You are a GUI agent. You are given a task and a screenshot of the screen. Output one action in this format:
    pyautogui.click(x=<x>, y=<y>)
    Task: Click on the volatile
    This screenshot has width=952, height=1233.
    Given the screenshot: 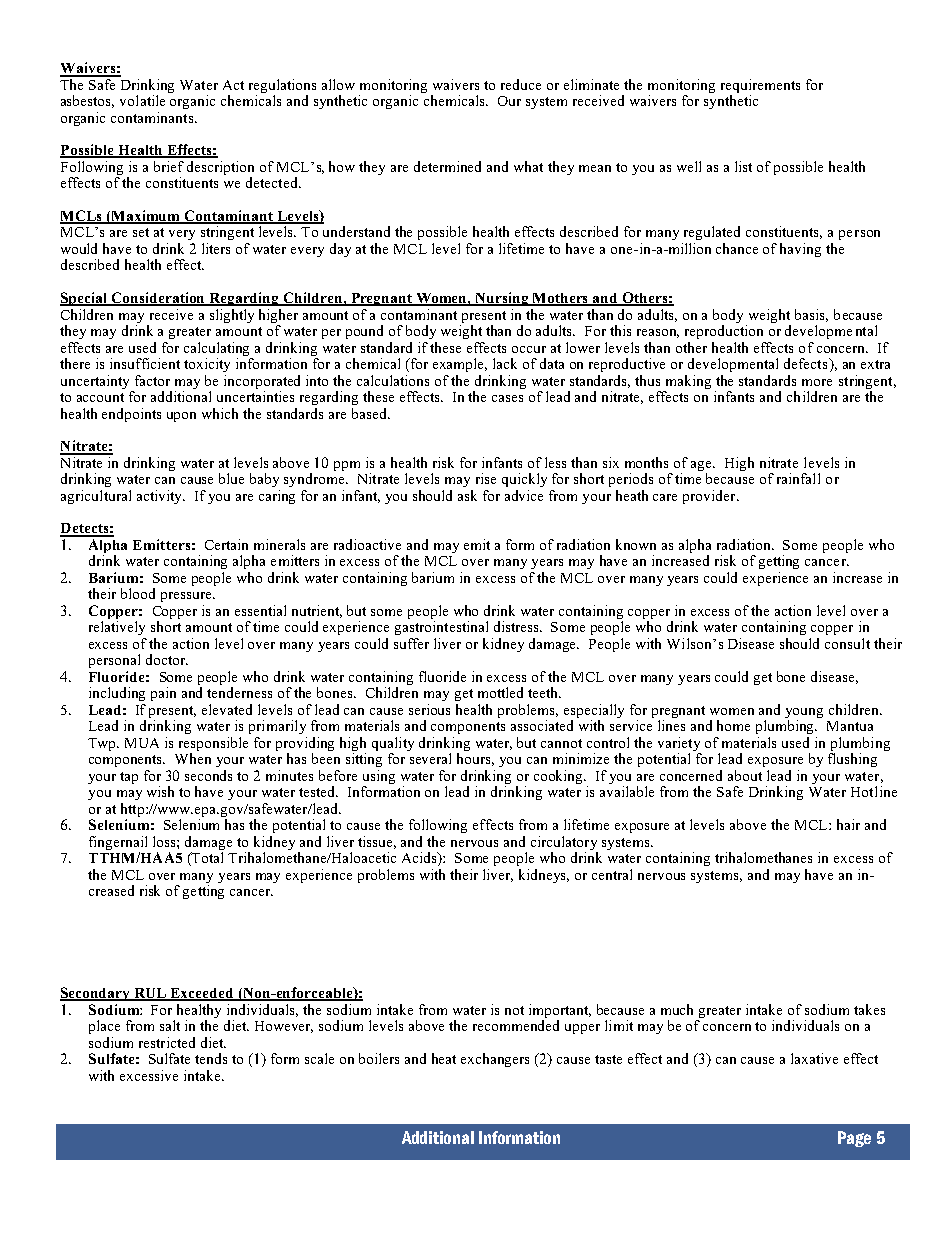 What is the action you would take?
    pyautogui.click(x=142, y=100)
